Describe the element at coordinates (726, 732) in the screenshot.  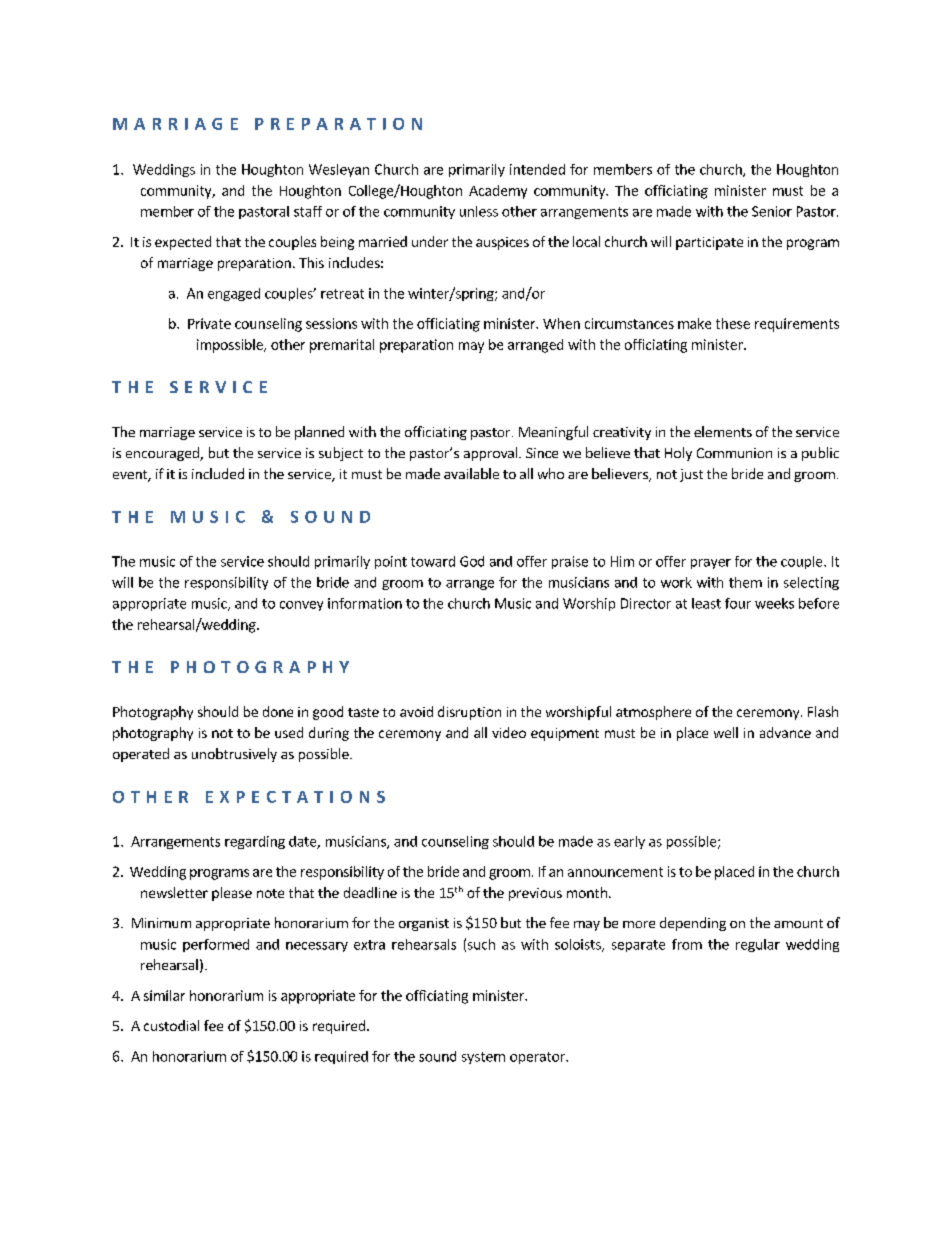
I see `well` at that location.
